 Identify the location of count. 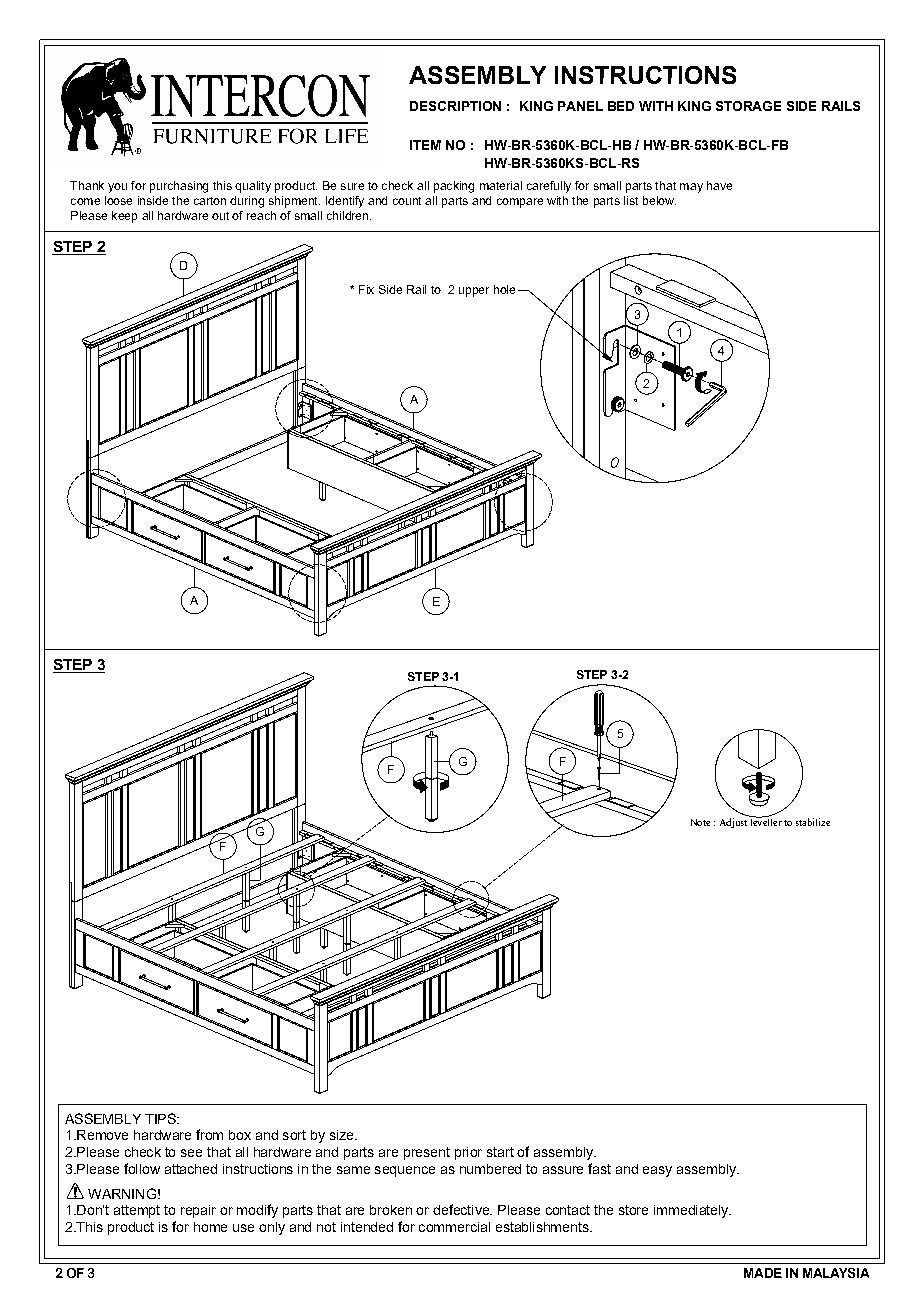
(407, 201).
